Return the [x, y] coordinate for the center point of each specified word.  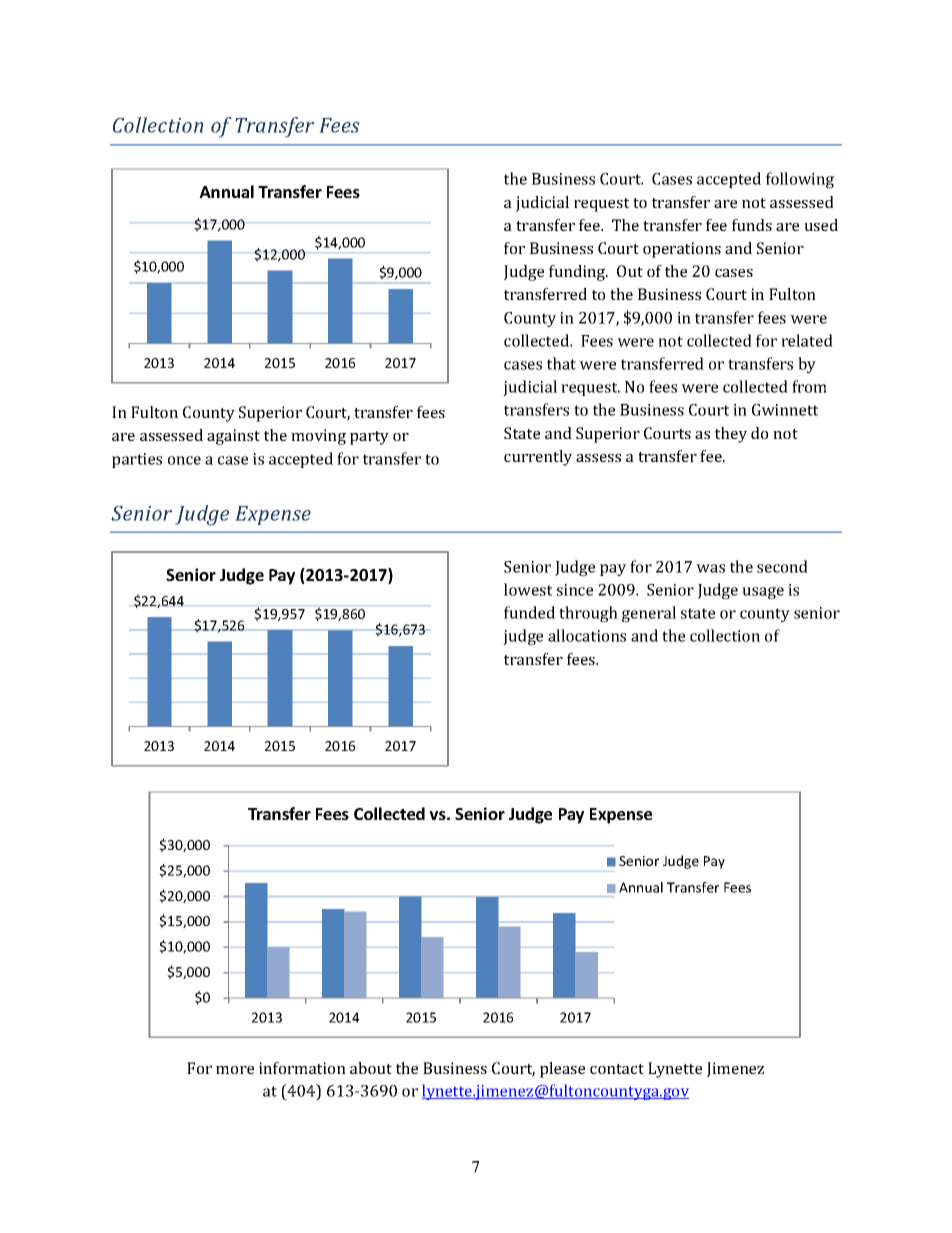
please [562, 1070]
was [710, 568]
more [235, 1070]
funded [529, 612]
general [649, 614]
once [184, 460]
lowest [528, 589]
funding [578, 273]
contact [617, 1069]
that [561, 363]
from [809, 386]
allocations [587, 635]
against [233, 437]
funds [752, 225]
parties [137, 460]
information [302, 1068]
